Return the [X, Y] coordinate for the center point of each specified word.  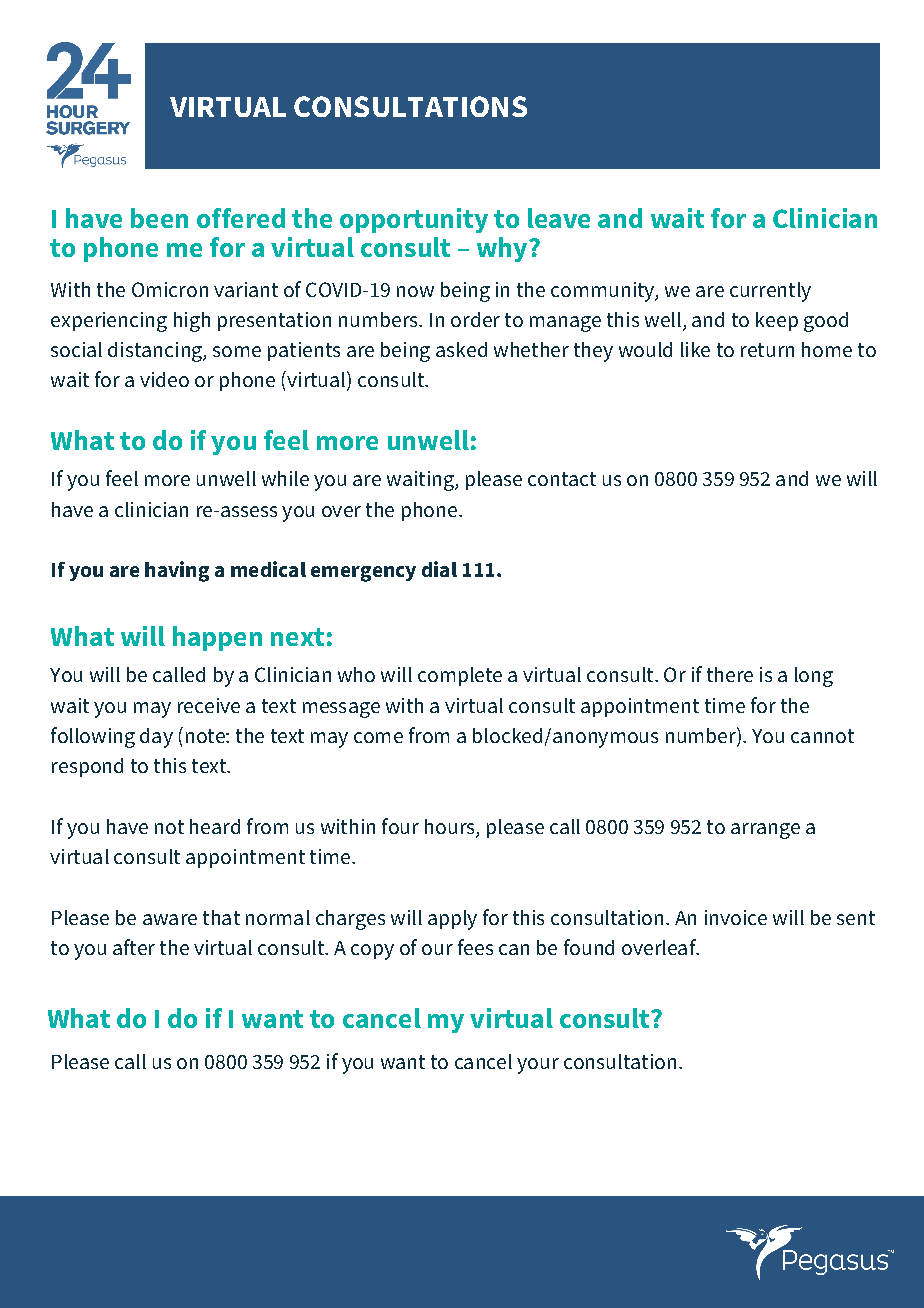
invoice [736, 917]
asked [461, 349]
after [134, 947]
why [503, 249]
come [378, 737]
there [730, 674]
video [164, 379]
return [767, 350]
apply [452, 920]
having [177, 571]
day [156, 738]
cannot [822, 736]
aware [170, 919]
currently [770, 292]
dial [439, 569]
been [159, 218]
